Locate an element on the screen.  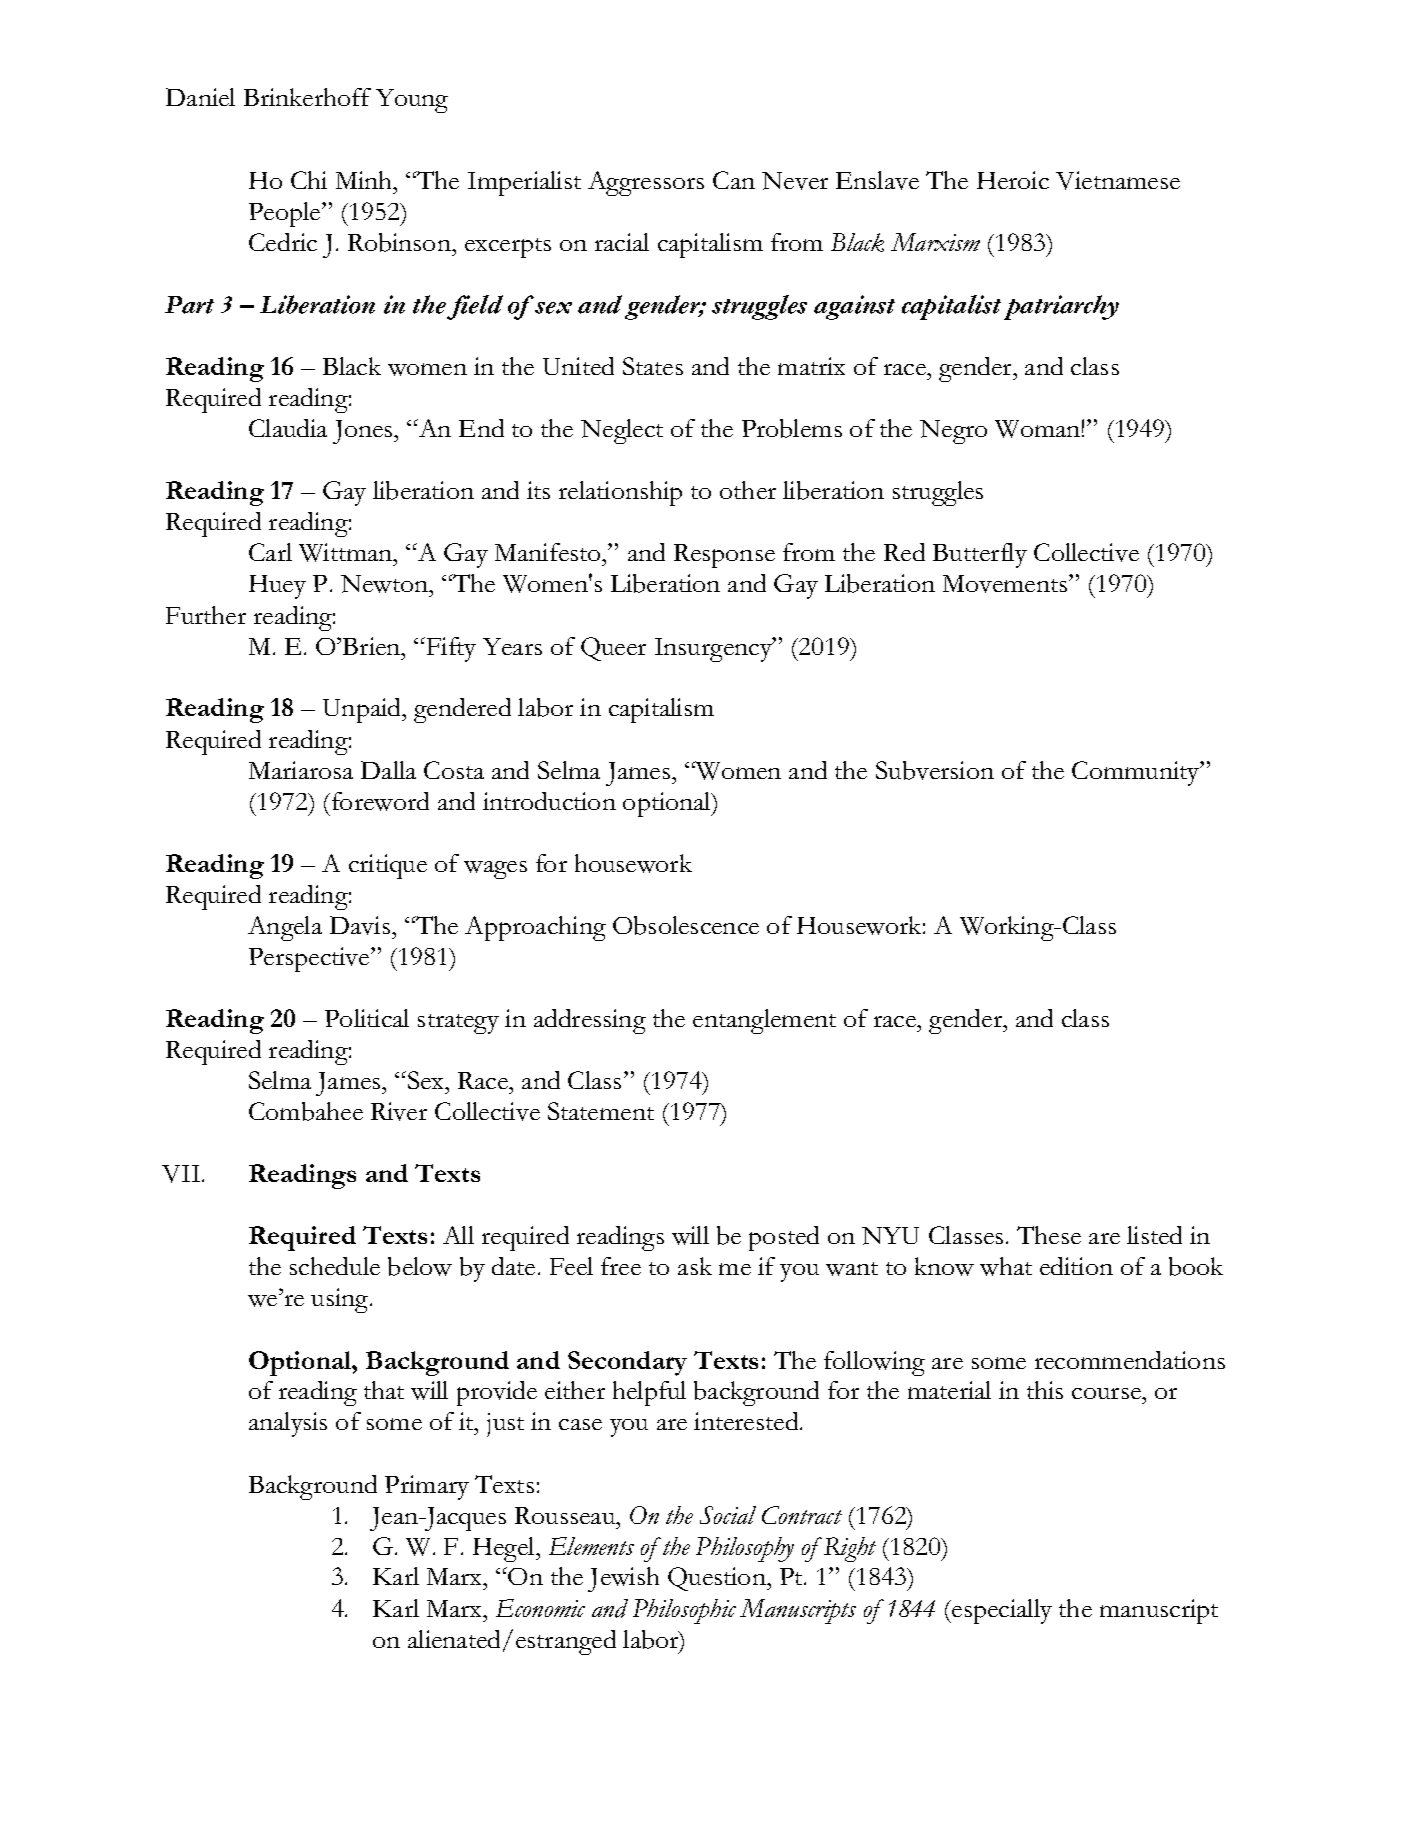
Can is located at coordinates (734, 180).
